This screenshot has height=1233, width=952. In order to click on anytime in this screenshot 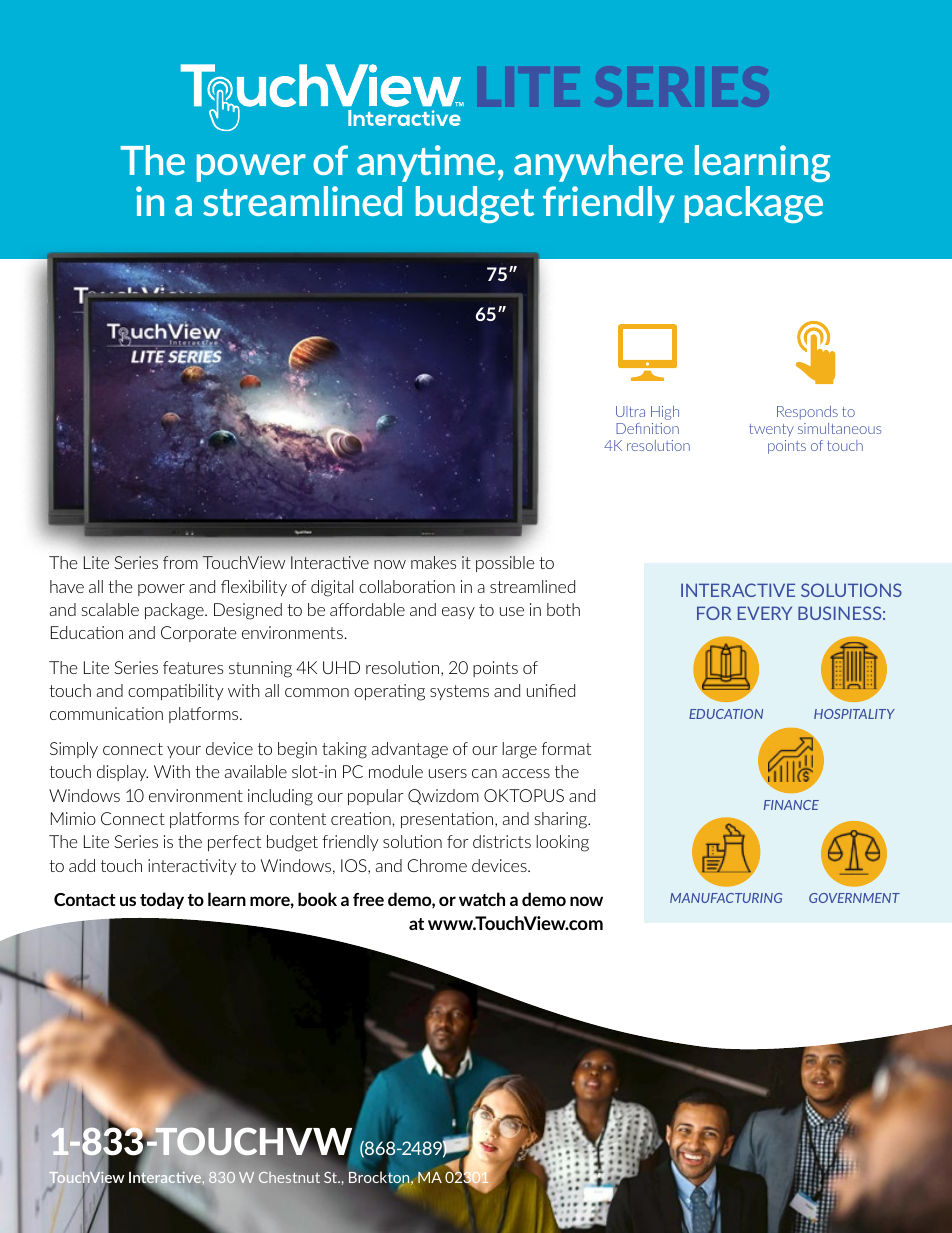, I will do `click(426, 163)`.
